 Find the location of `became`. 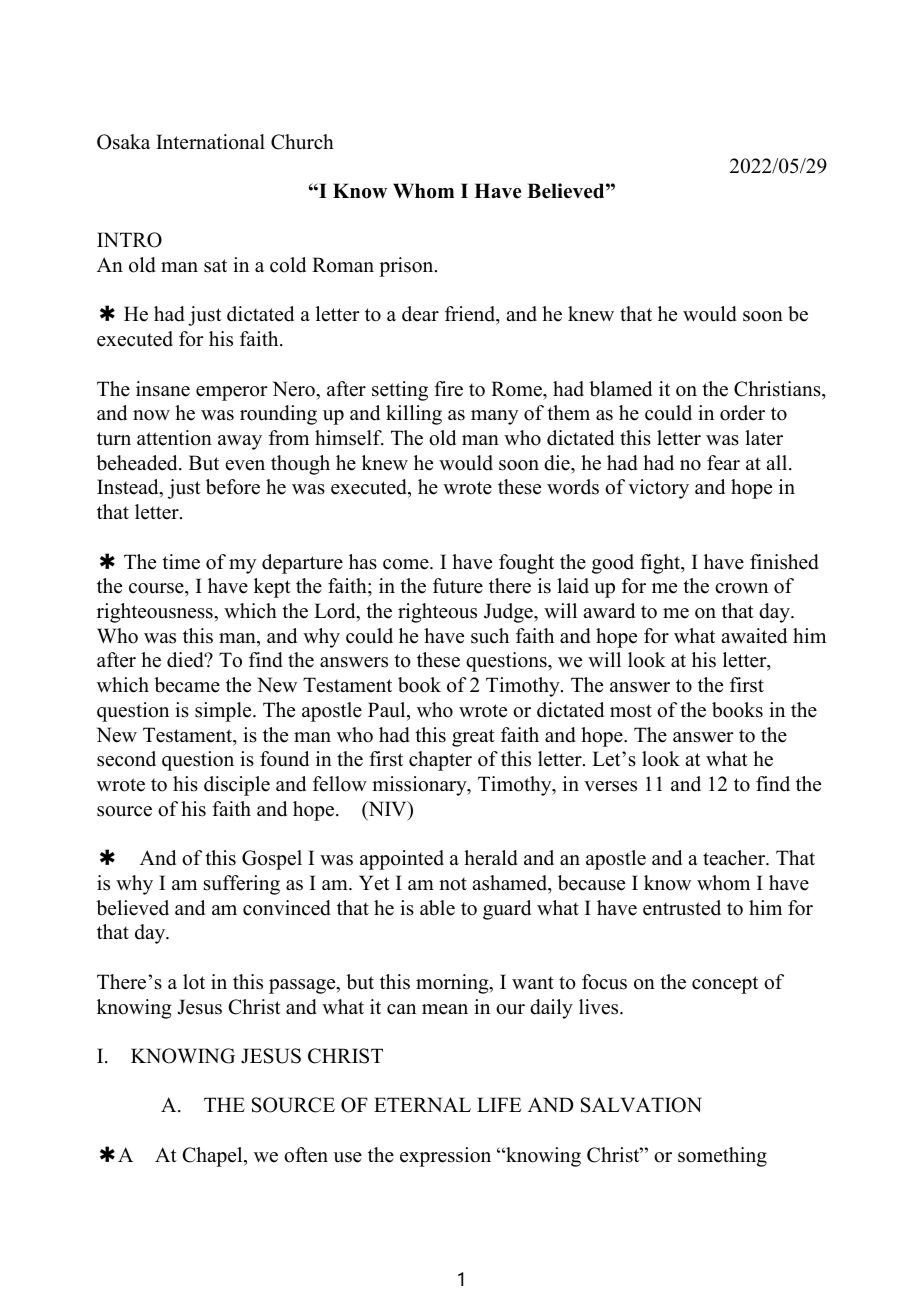

became is located at coordinates (187, 685).
